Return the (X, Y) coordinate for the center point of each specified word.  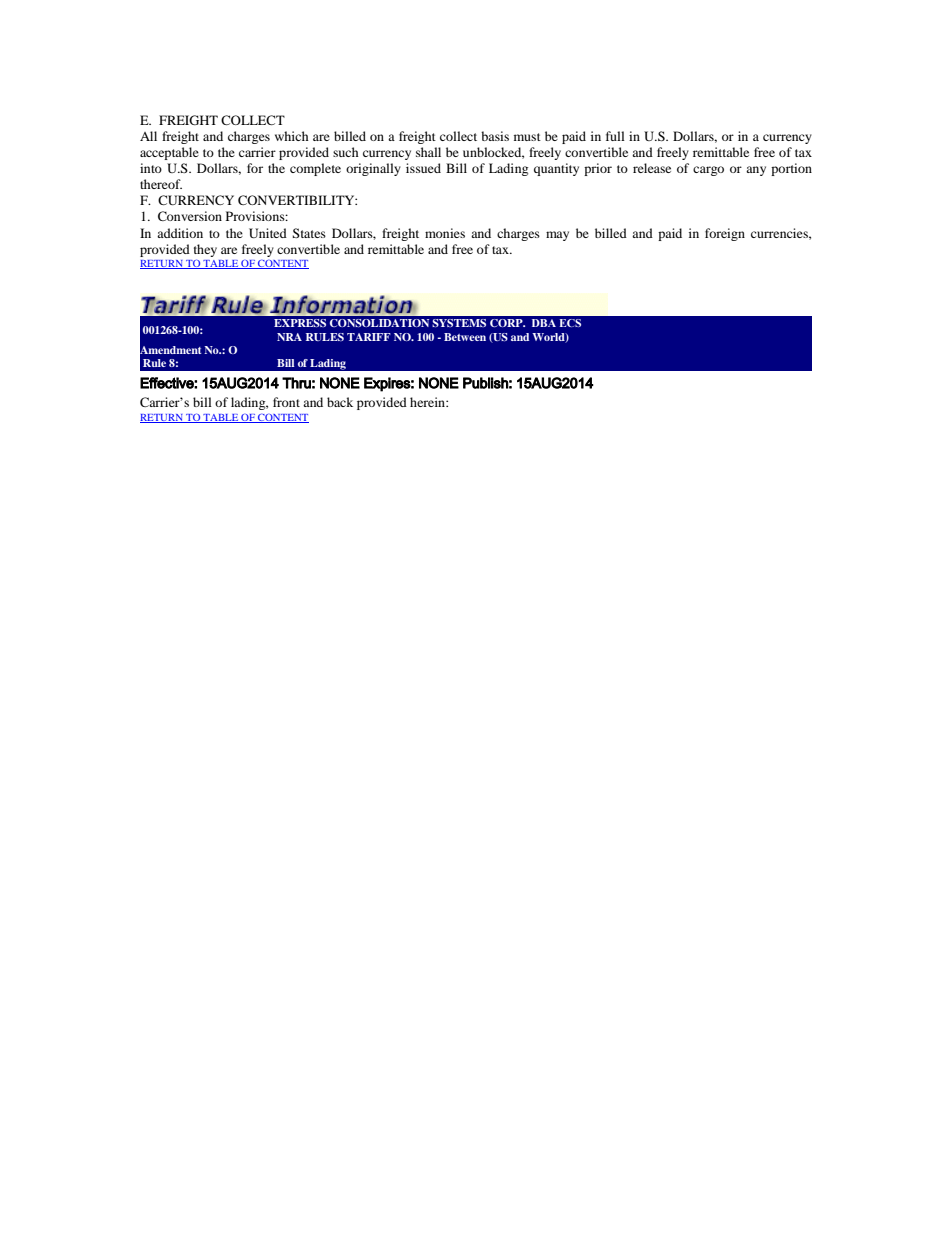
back (340, 402)
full (615, 136)
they (205, 250)
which (292, 136)
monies (445, 233)
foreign (725, 234)
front (286, 402)
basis (495, 136)
